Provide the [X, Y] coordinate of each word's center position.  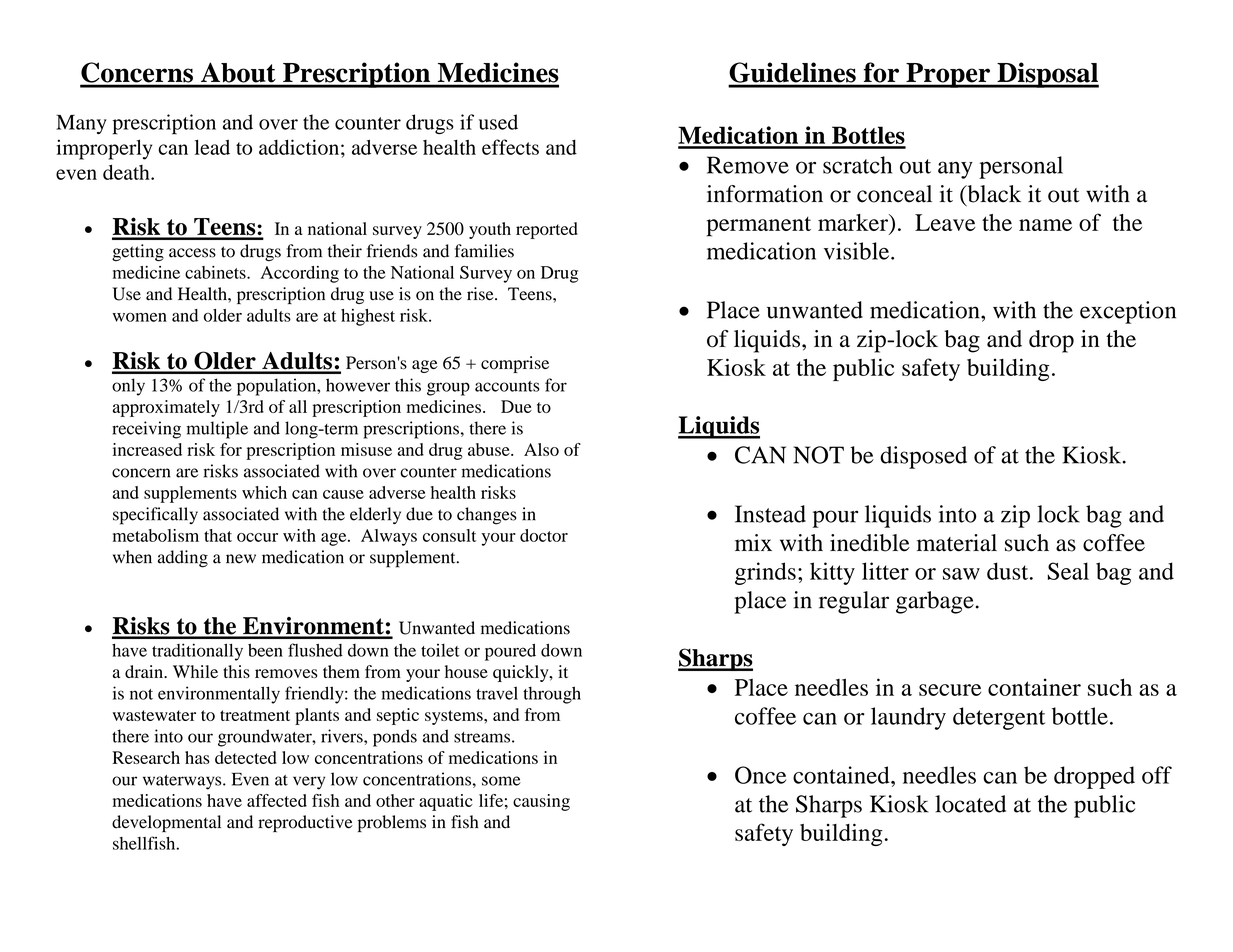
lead [212, 147]
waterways [183, 782]
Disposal [1047, 75]
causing [541, 802]
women [140, 317]
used [498, 122]
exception [1128, 312]
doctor [544, 535]
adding [183, 559]
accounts [507, 386]
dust [1009, 571]
